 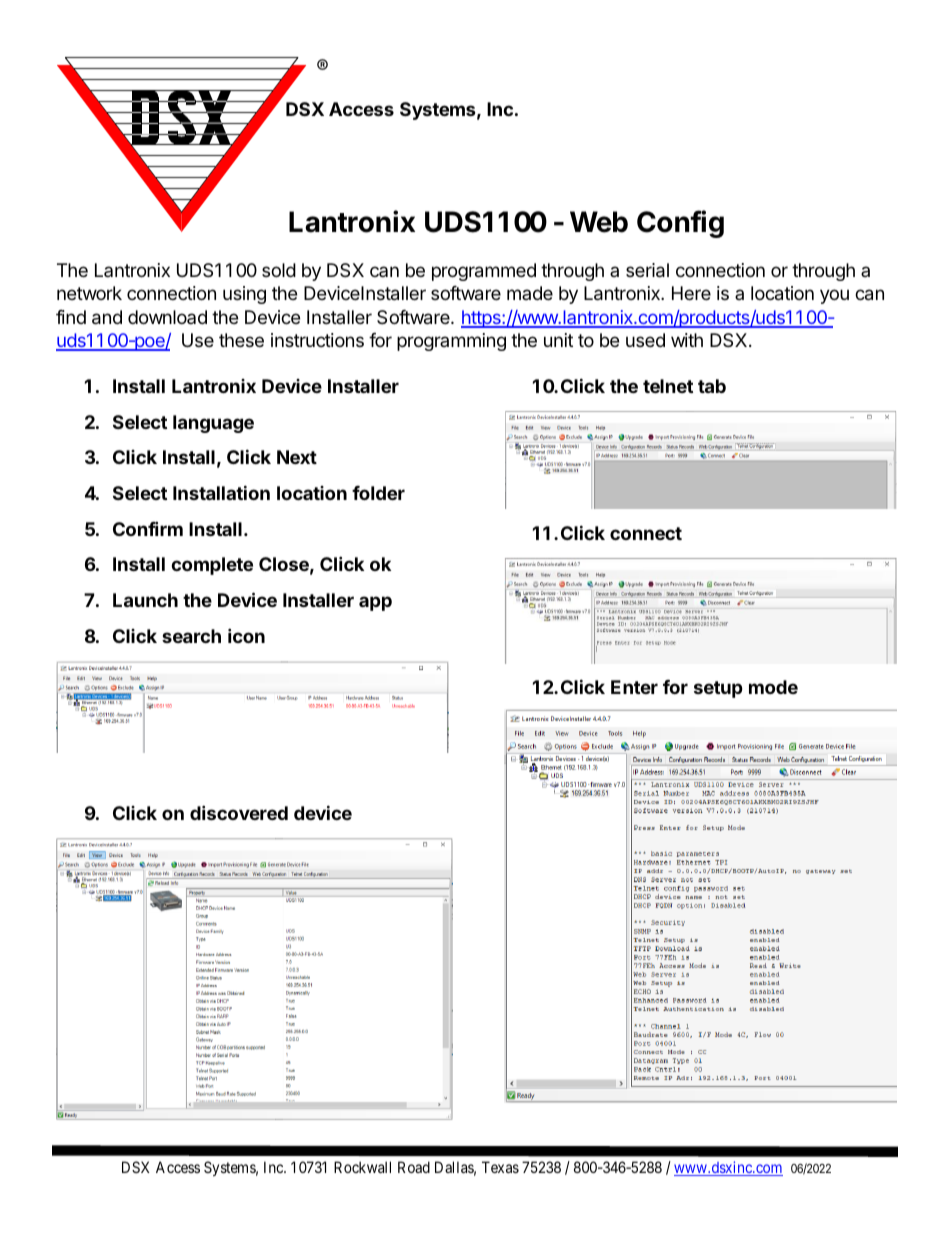 I want to click on programmed, so click(x=484, y=272).
